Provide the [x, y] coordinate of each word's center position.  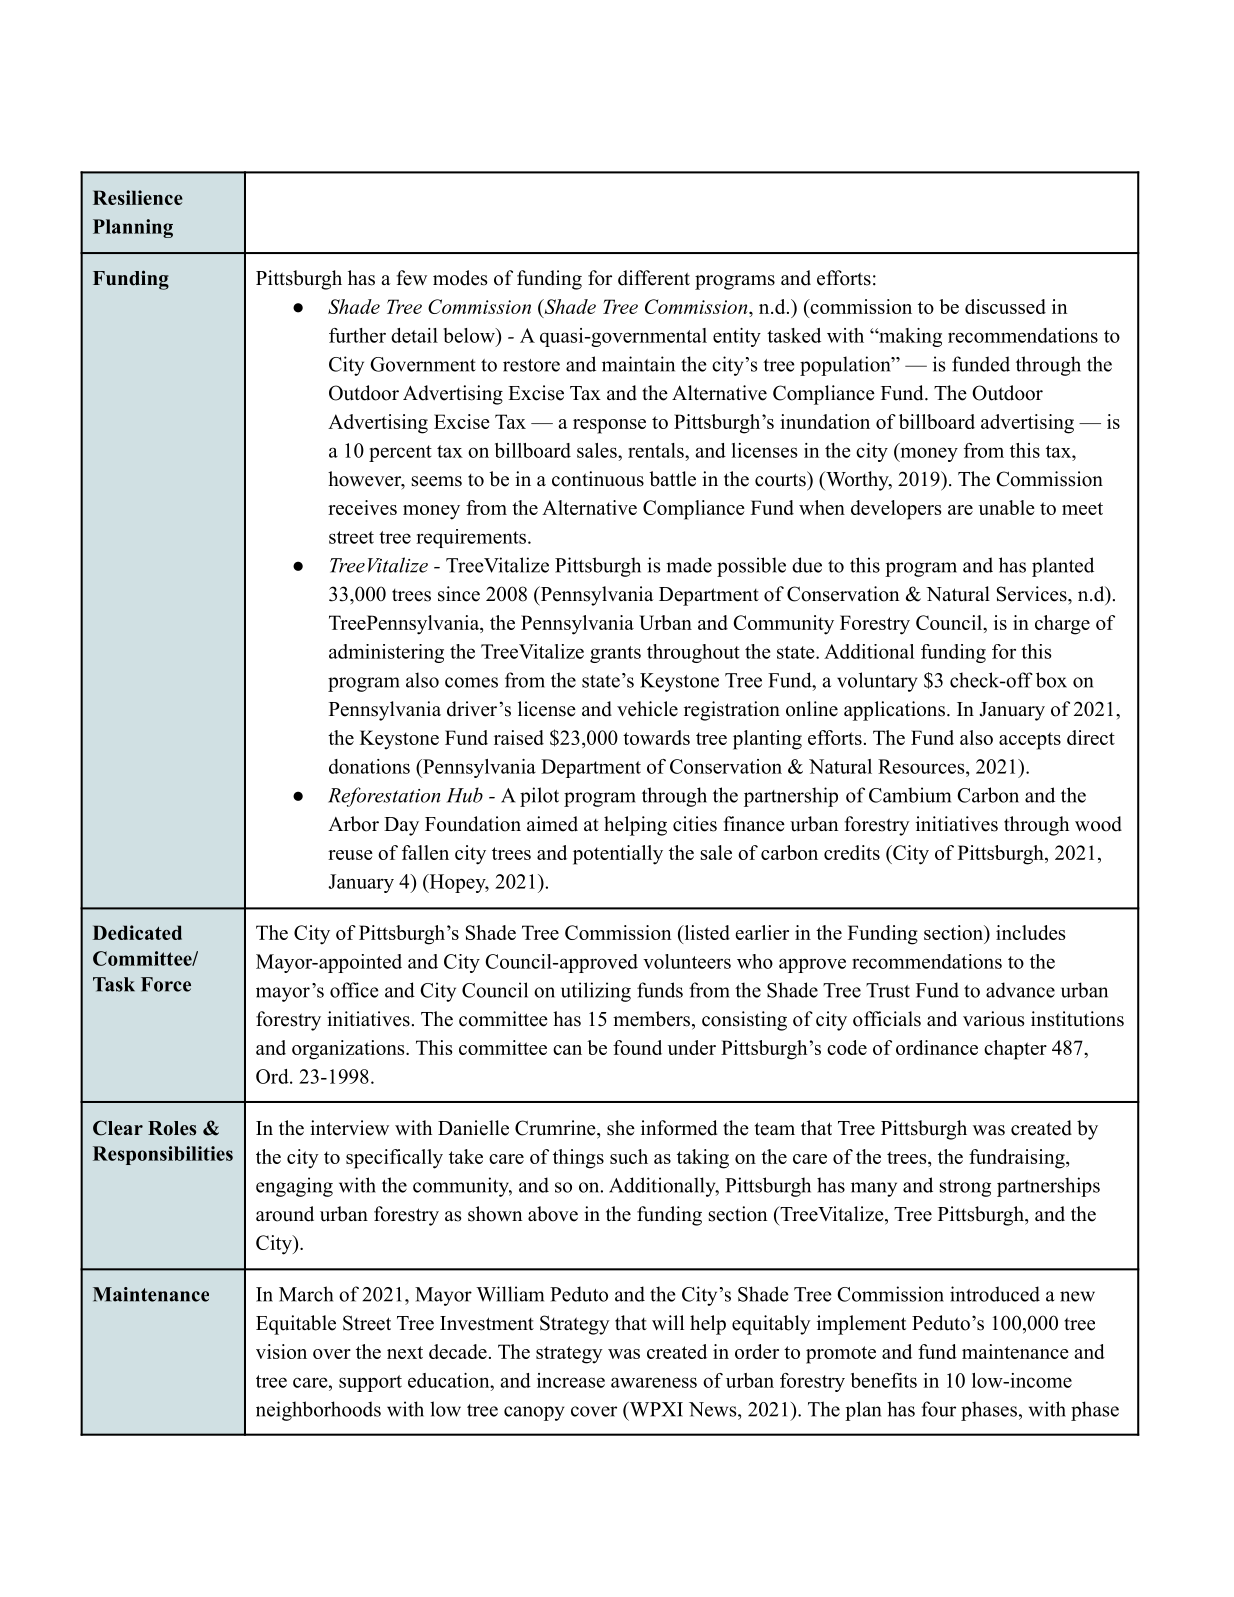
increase [571, 1380]
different [654, 278]
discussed [1005, 306]
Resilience [138, 197]
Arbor [353, 824]
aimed [552, 824]
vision [281, 1351]
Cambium [910, 795]
